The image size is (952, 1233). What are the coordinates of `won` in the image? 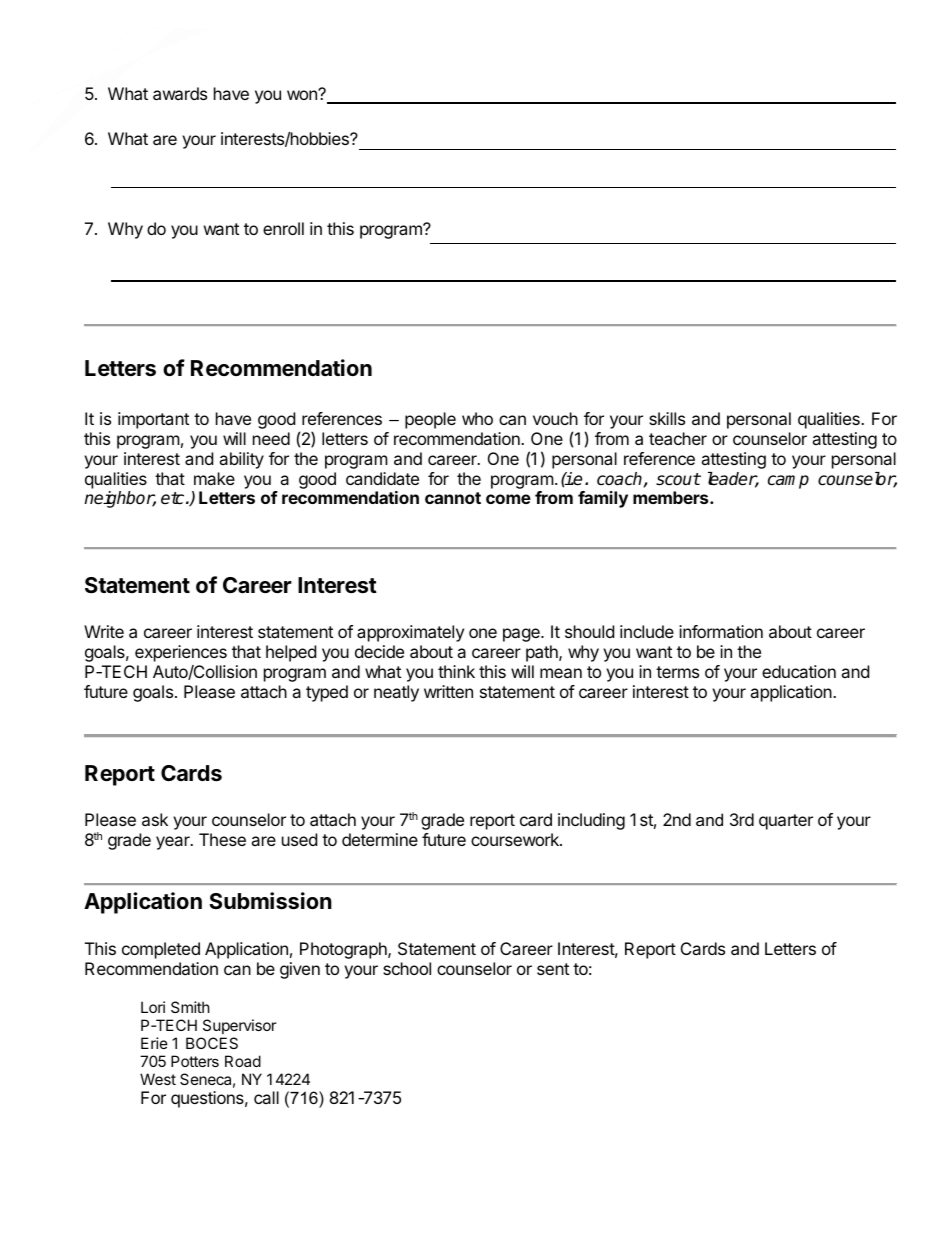 It's located at (303, 94).
